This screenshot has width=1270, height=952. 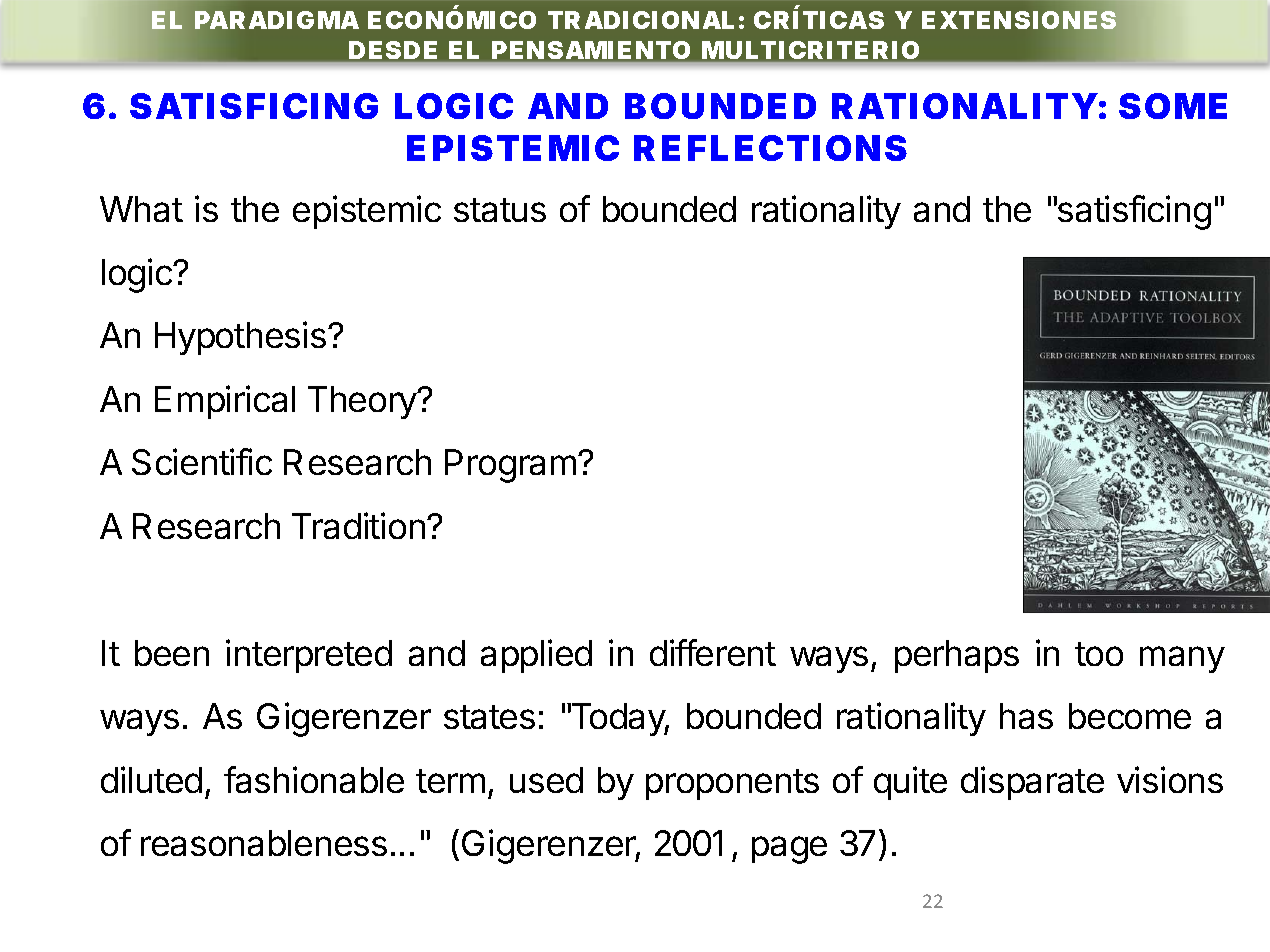 I want to click on Theory, so click(x=363, y=402).
